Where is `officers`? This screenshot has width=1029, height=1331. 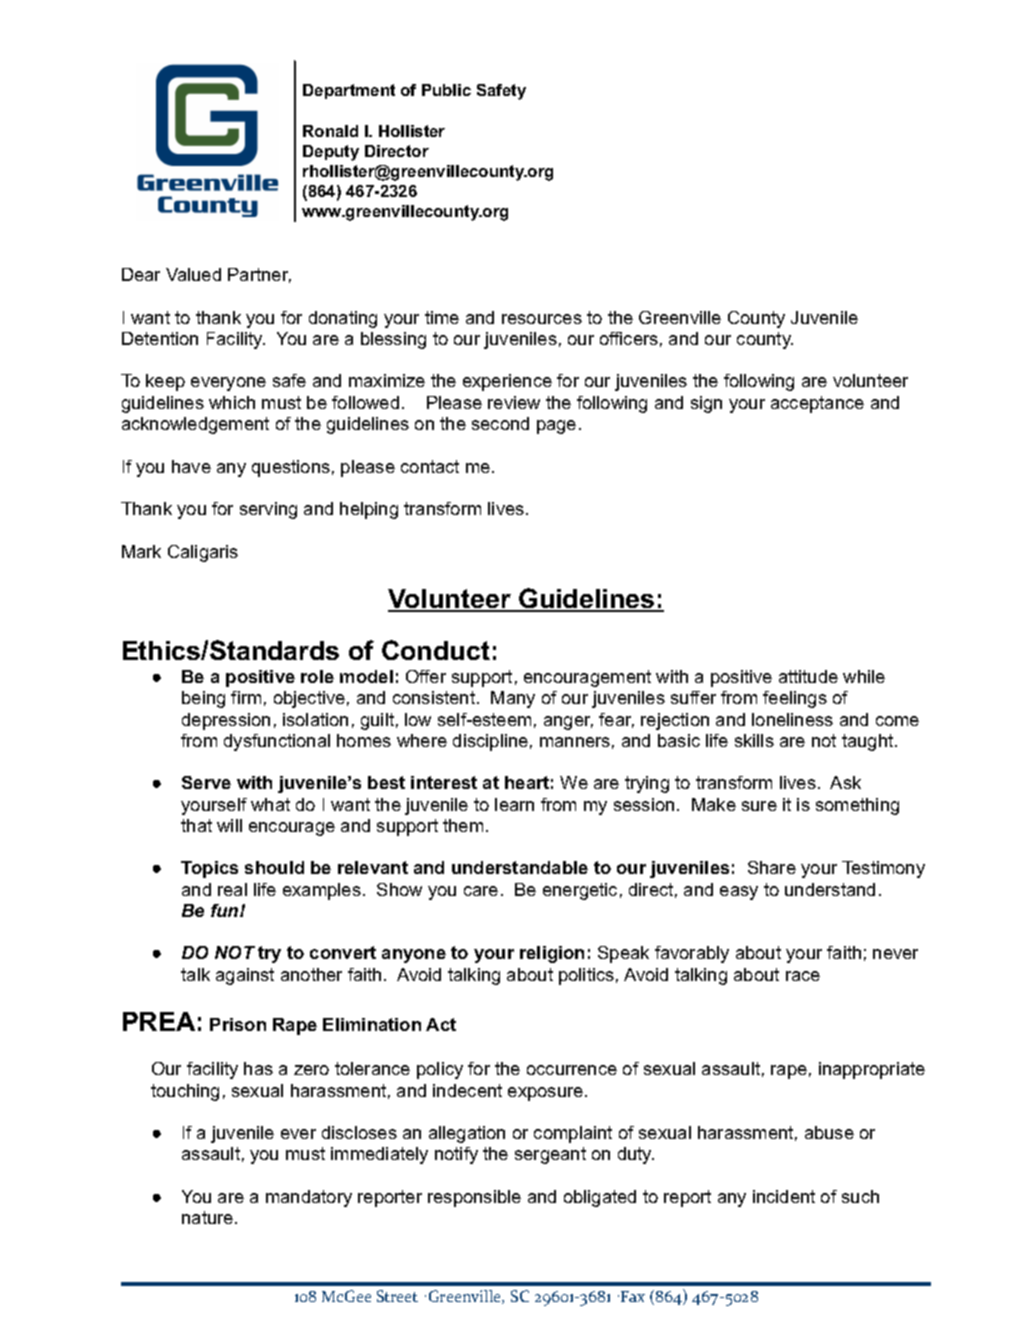
officers is located at coordinates (629, 338).
